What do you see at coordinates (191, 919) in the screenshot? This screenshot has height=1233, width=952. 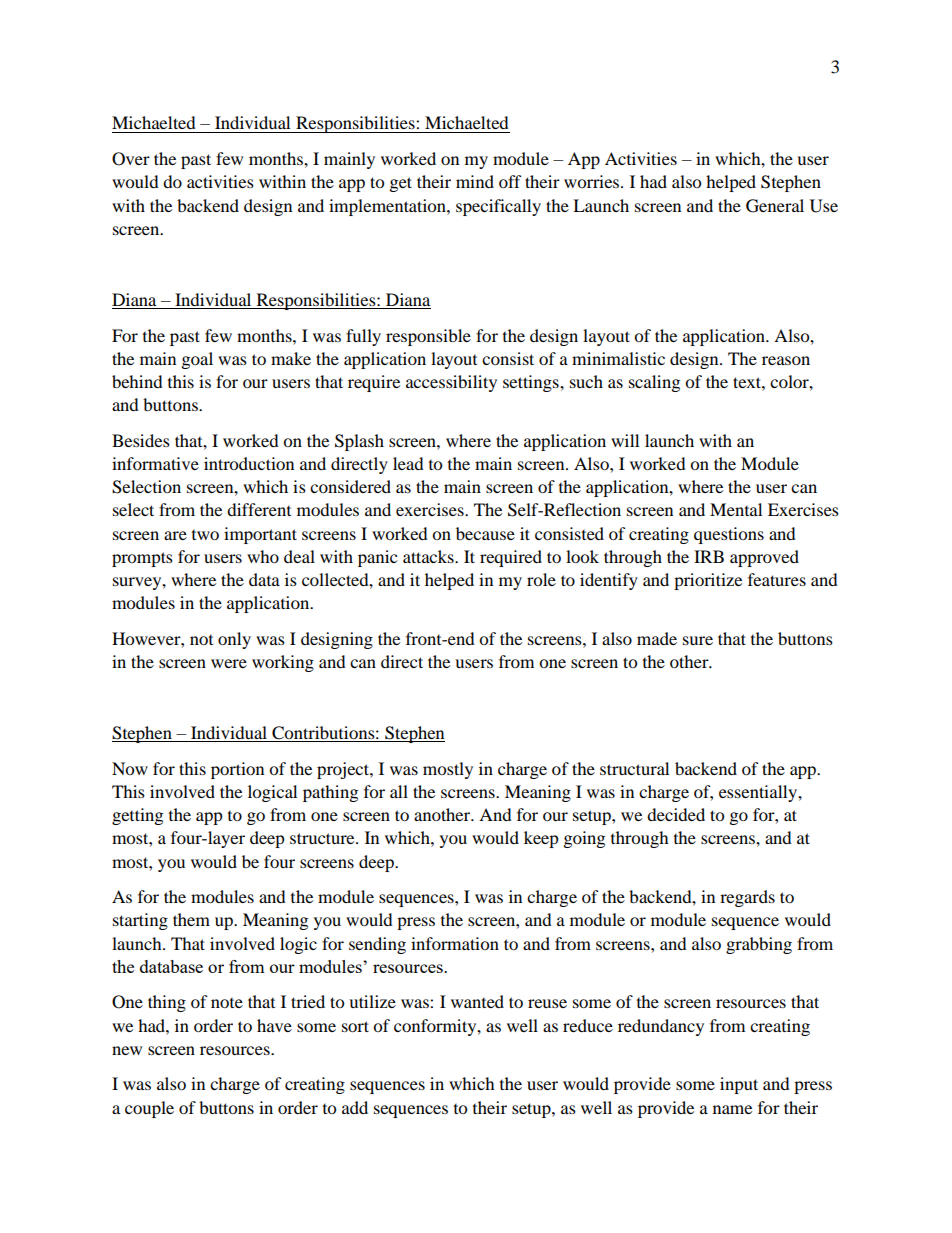 I see `them` at bounding box center [191, 919].
